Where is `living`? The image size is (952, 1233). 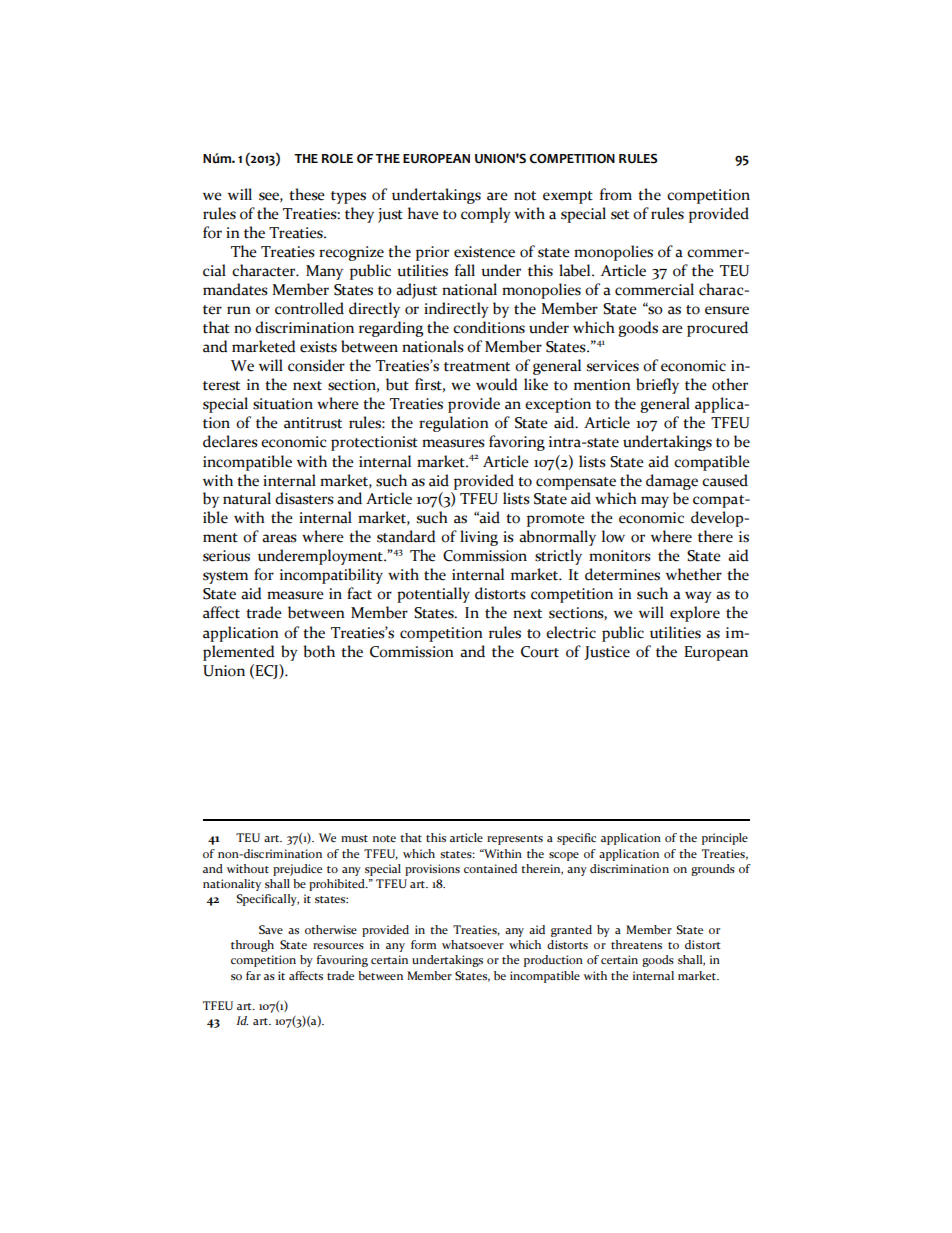
living is located at coordinates (479, 538).
